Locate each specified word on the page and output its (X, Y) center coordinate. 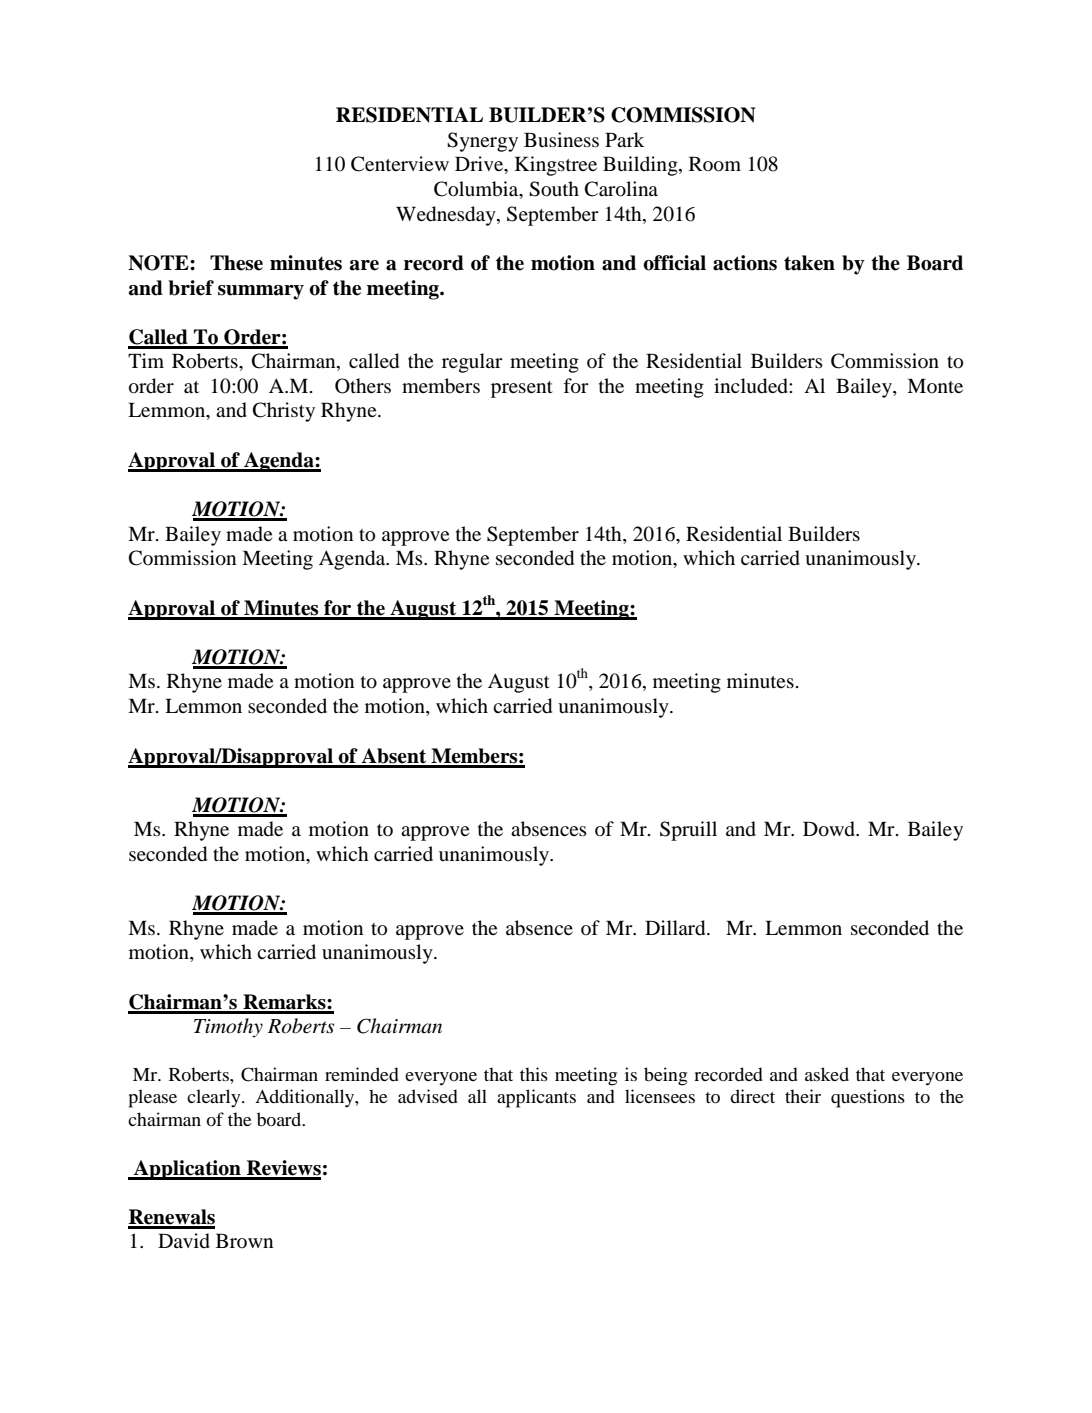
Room (715, 164)
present (522, 389)
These (236, 263)
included (752, 386)
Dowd (830, 829)
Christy (284, 412)
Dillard (676, 928)
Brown (244, 1240)
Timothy (228, 1028)
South (554, 189)
